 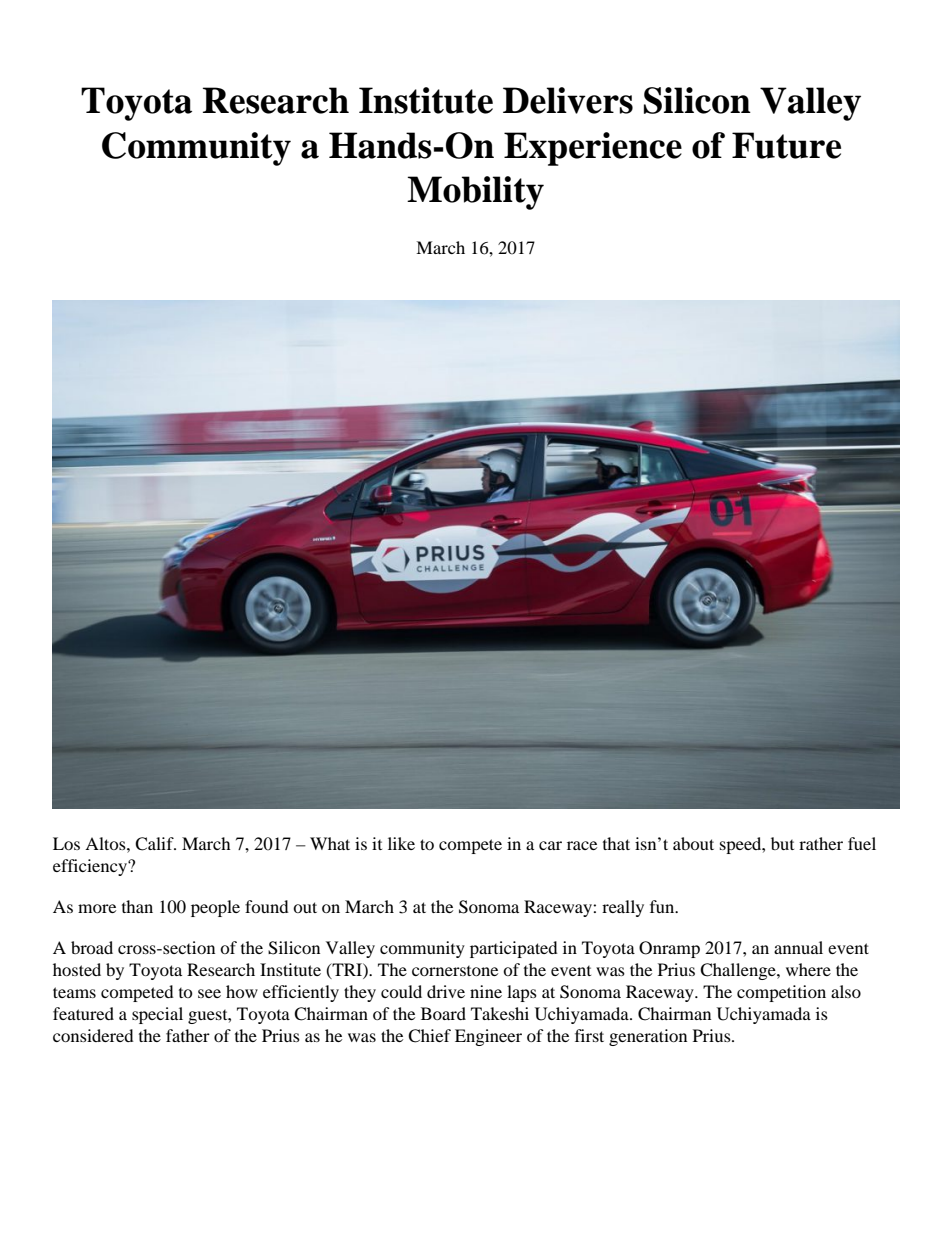 What do you see at coordinates (568, 100) in the screenshot?
I see `Delivers` at bounding box center [568, 100].
